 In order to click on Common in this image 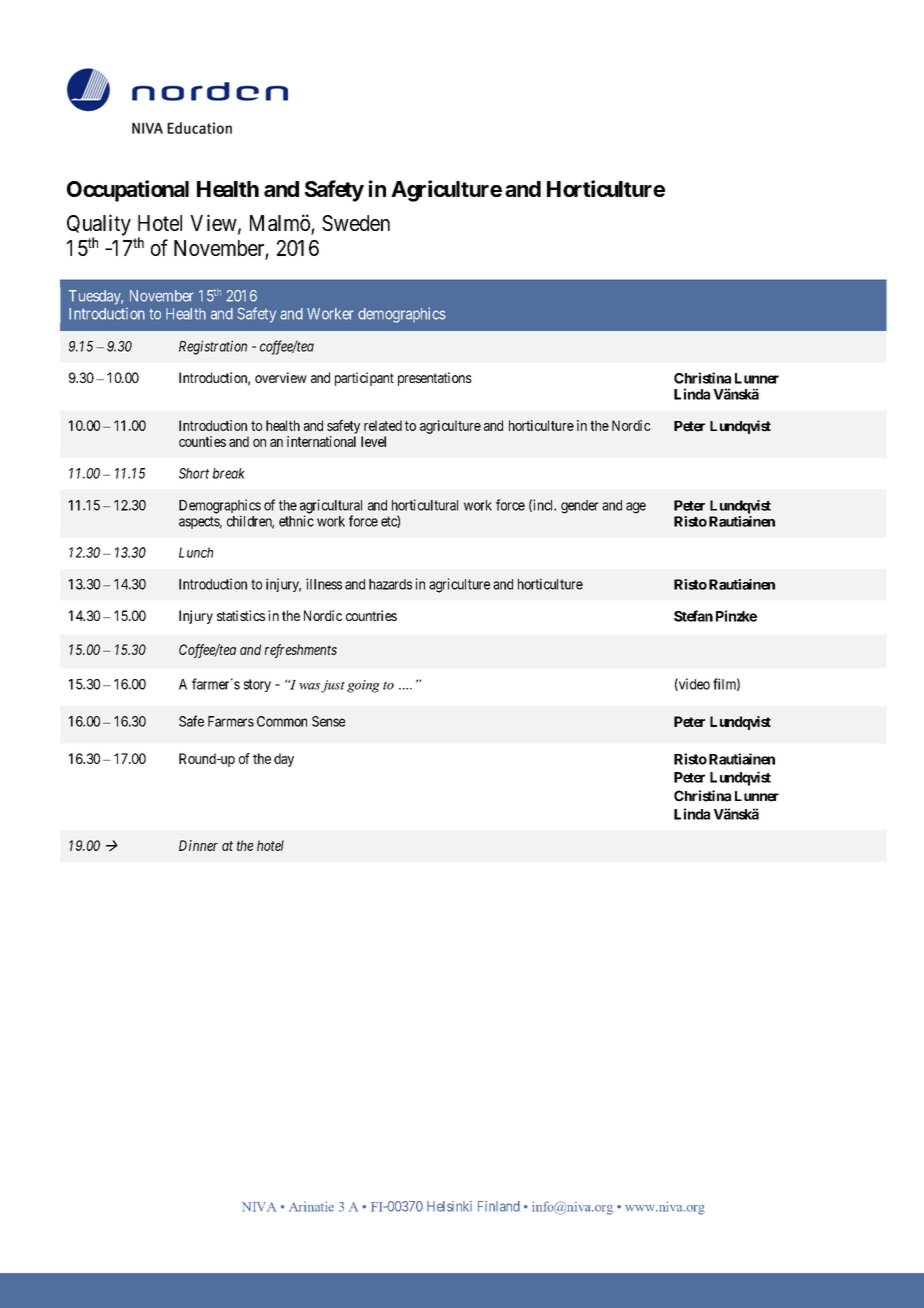, I will do `click(282, 721)`.
